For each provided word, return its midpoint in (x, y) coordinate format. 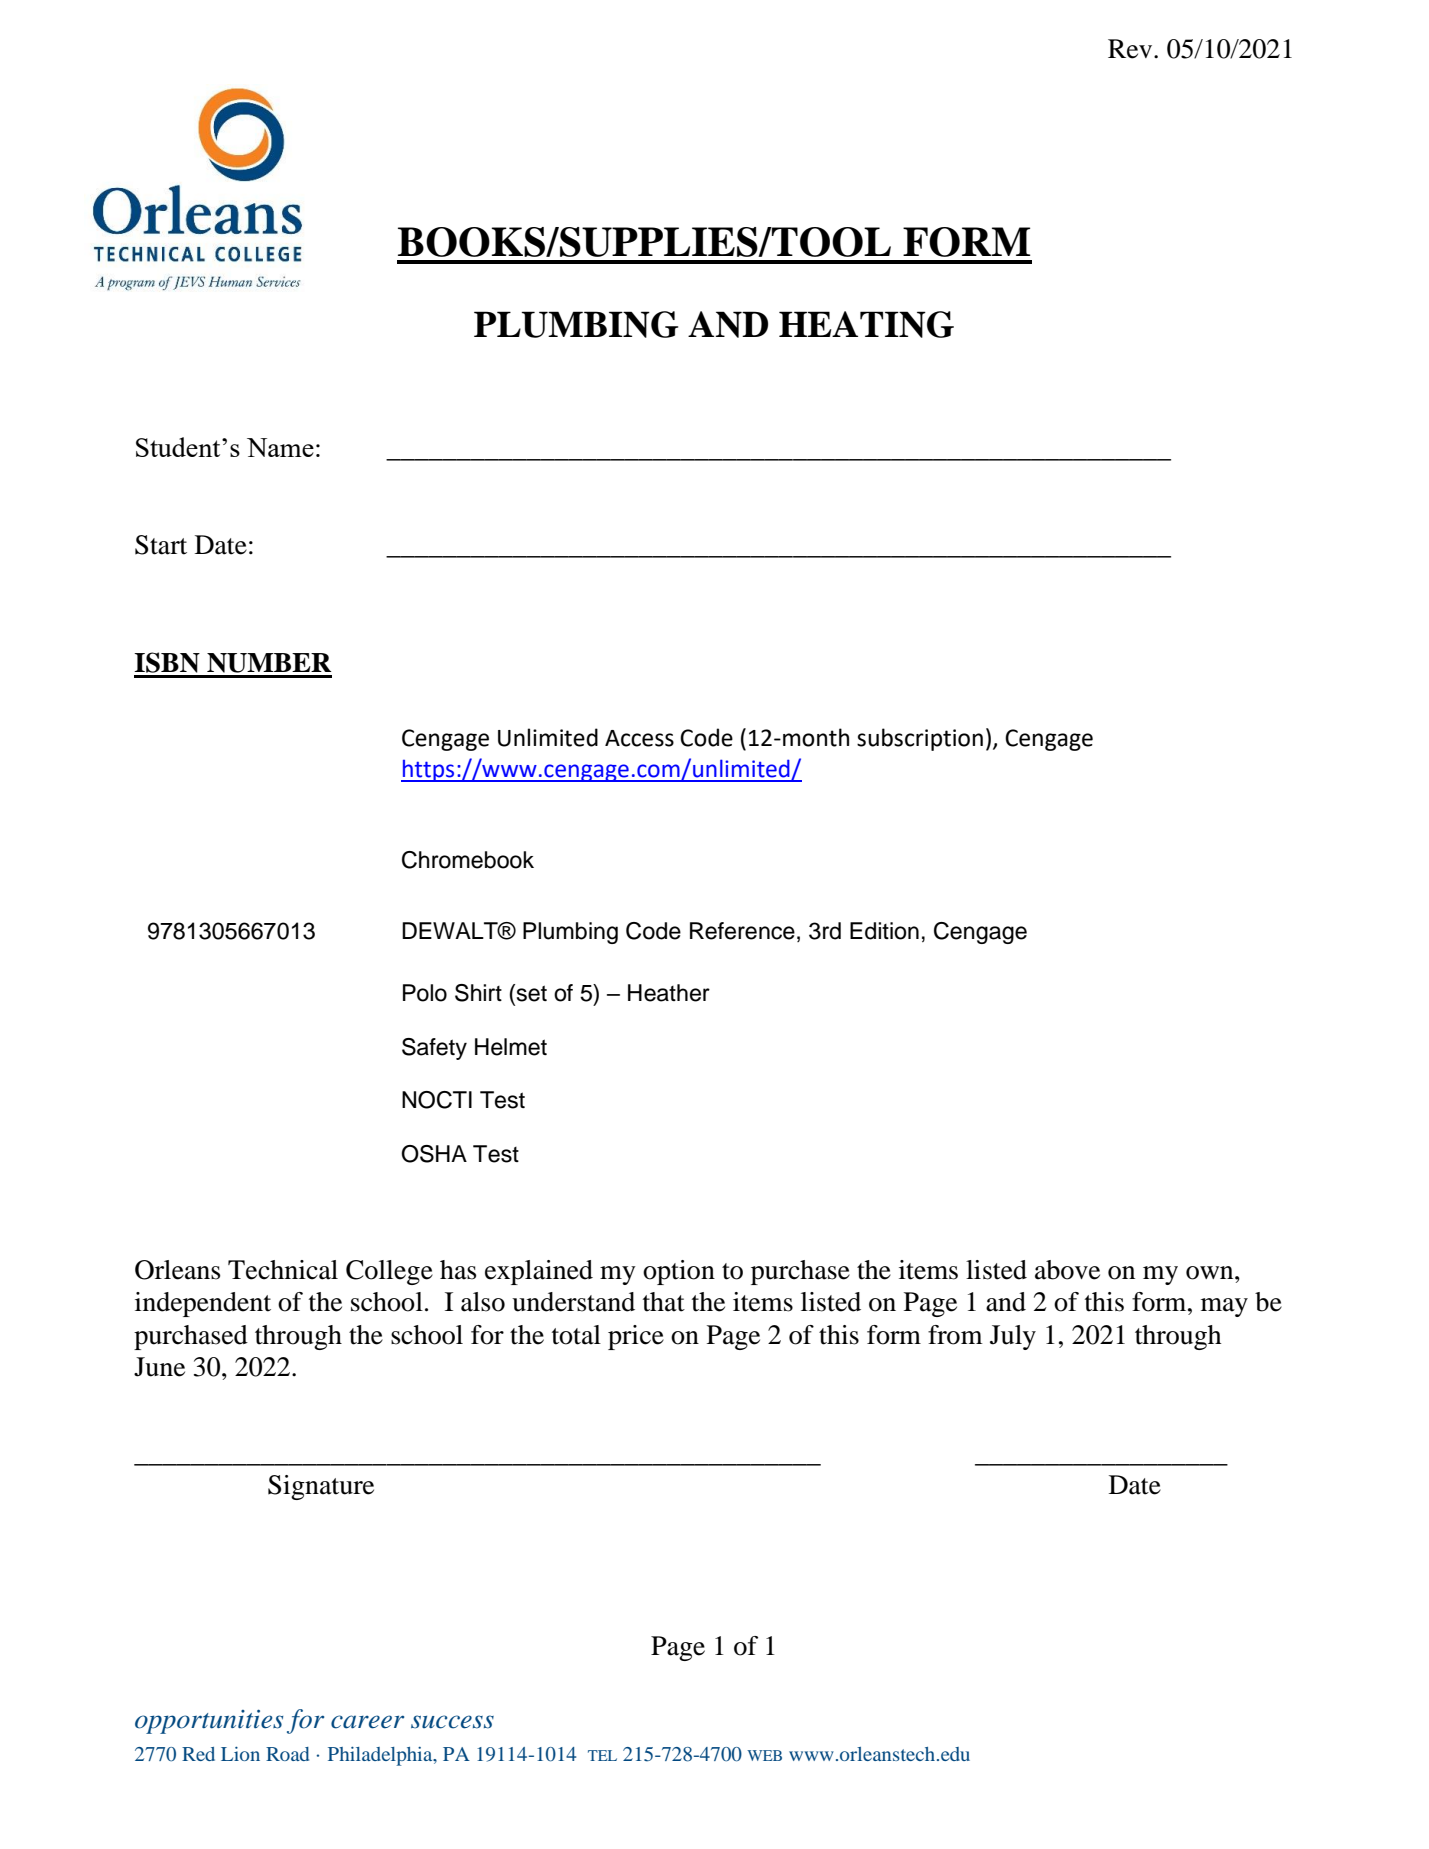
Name (280, 447)
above (1067, 1270)
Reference (742, 931)
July (1013, 1337)
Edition (884, 931)
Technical (283, 1270)
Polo (425, 993)
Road (287, 1754)
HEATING (866, 324)
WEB (764, 1755)
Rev (1131, 49)
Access (639, 738)
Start (161, 545)
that (664, 1302)
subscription (920, 739)
